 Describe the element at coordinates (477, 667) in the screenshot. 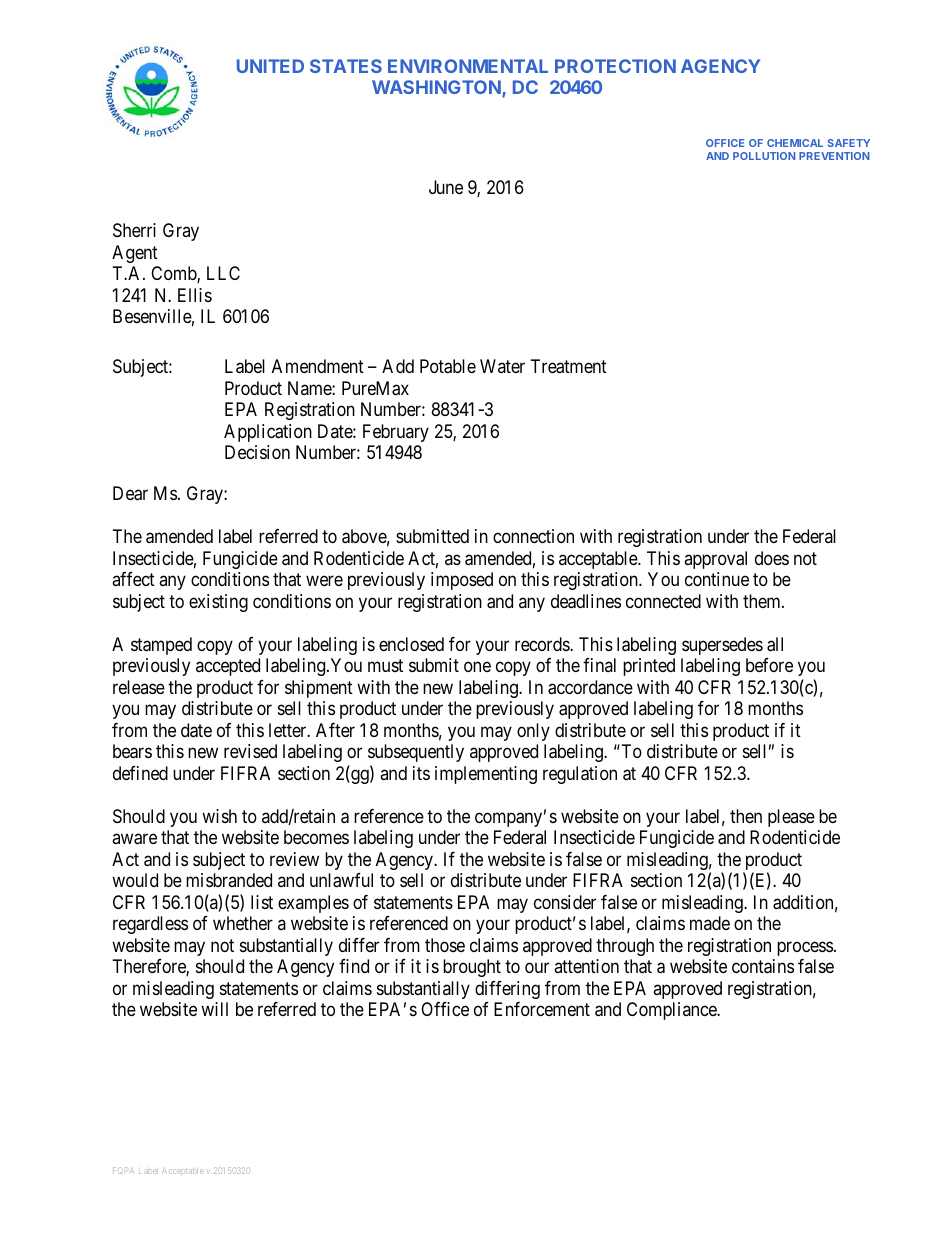

I see `one` at that location.
